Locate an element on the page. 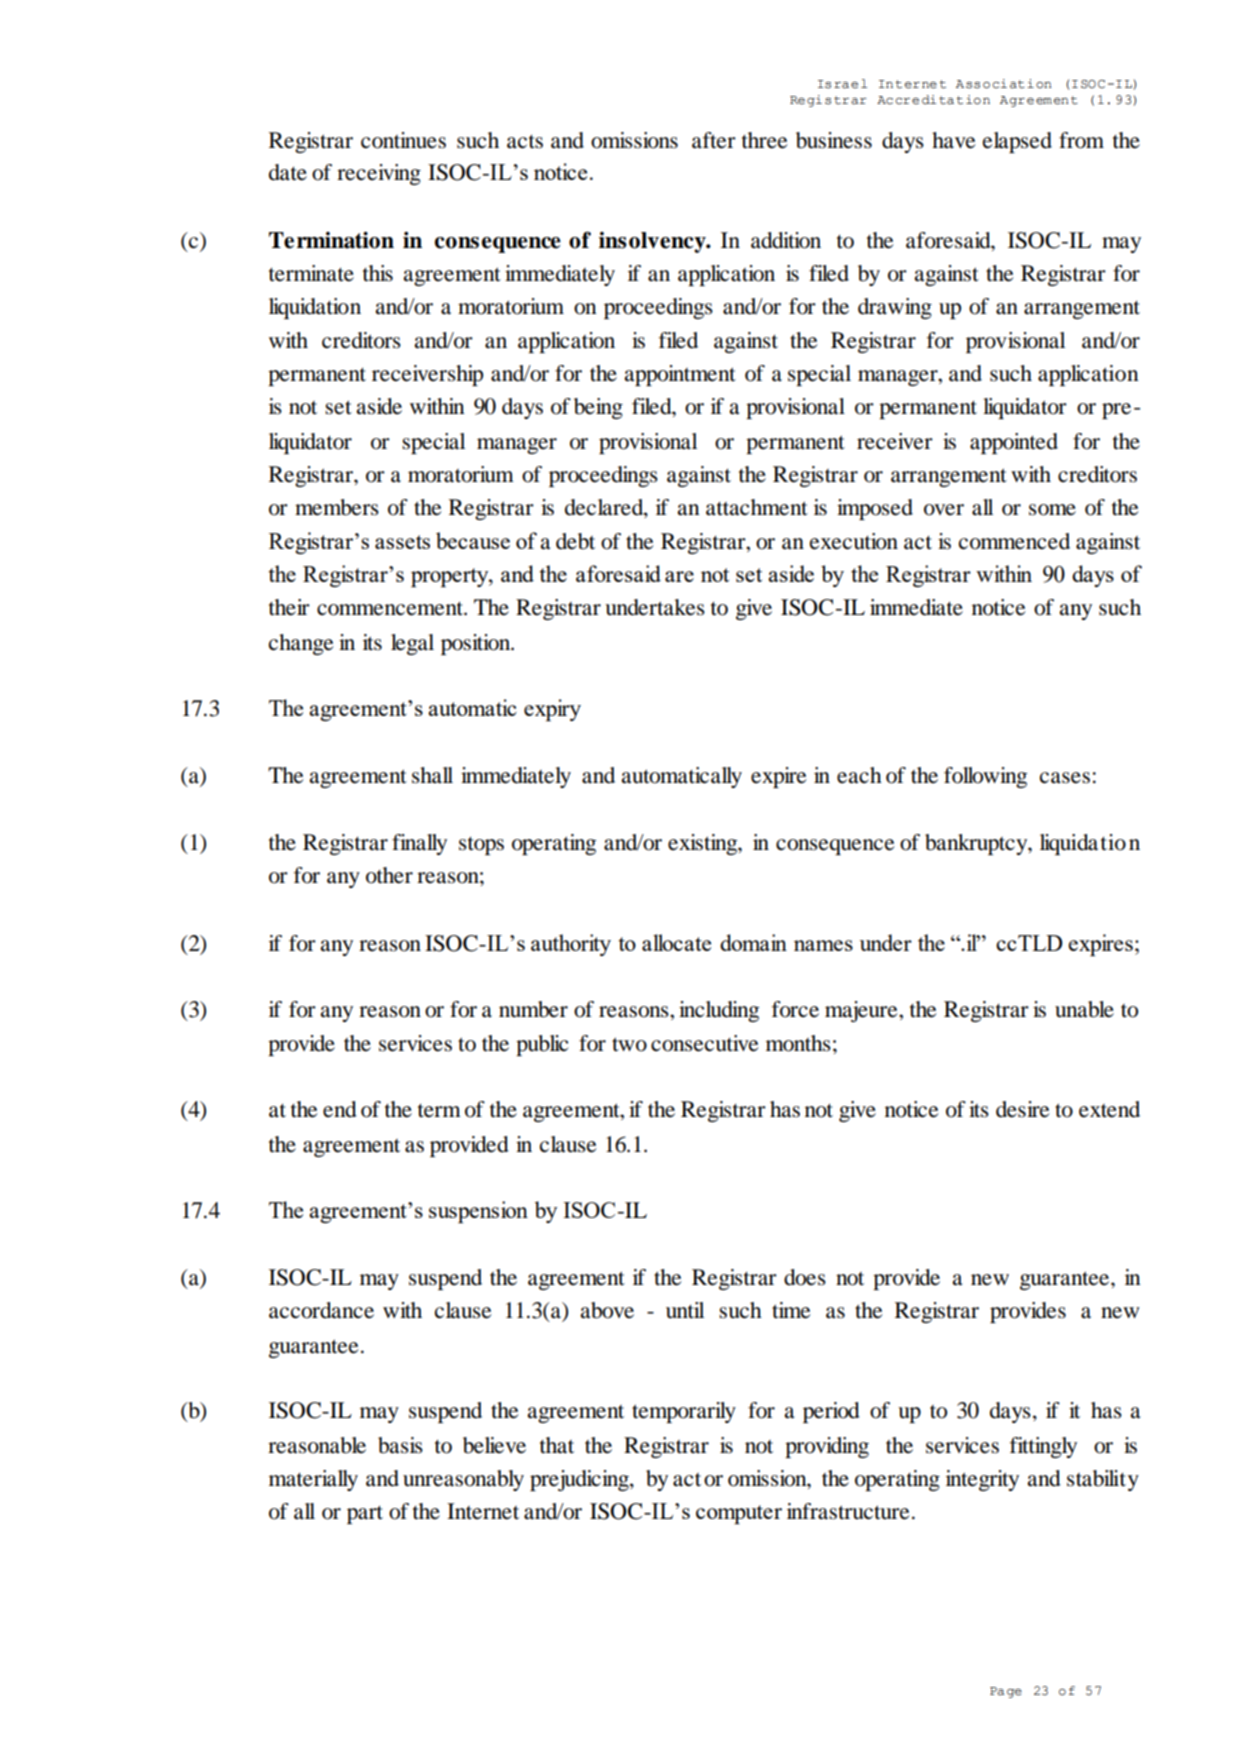  commenced is located at coordinates (1014, 541).
